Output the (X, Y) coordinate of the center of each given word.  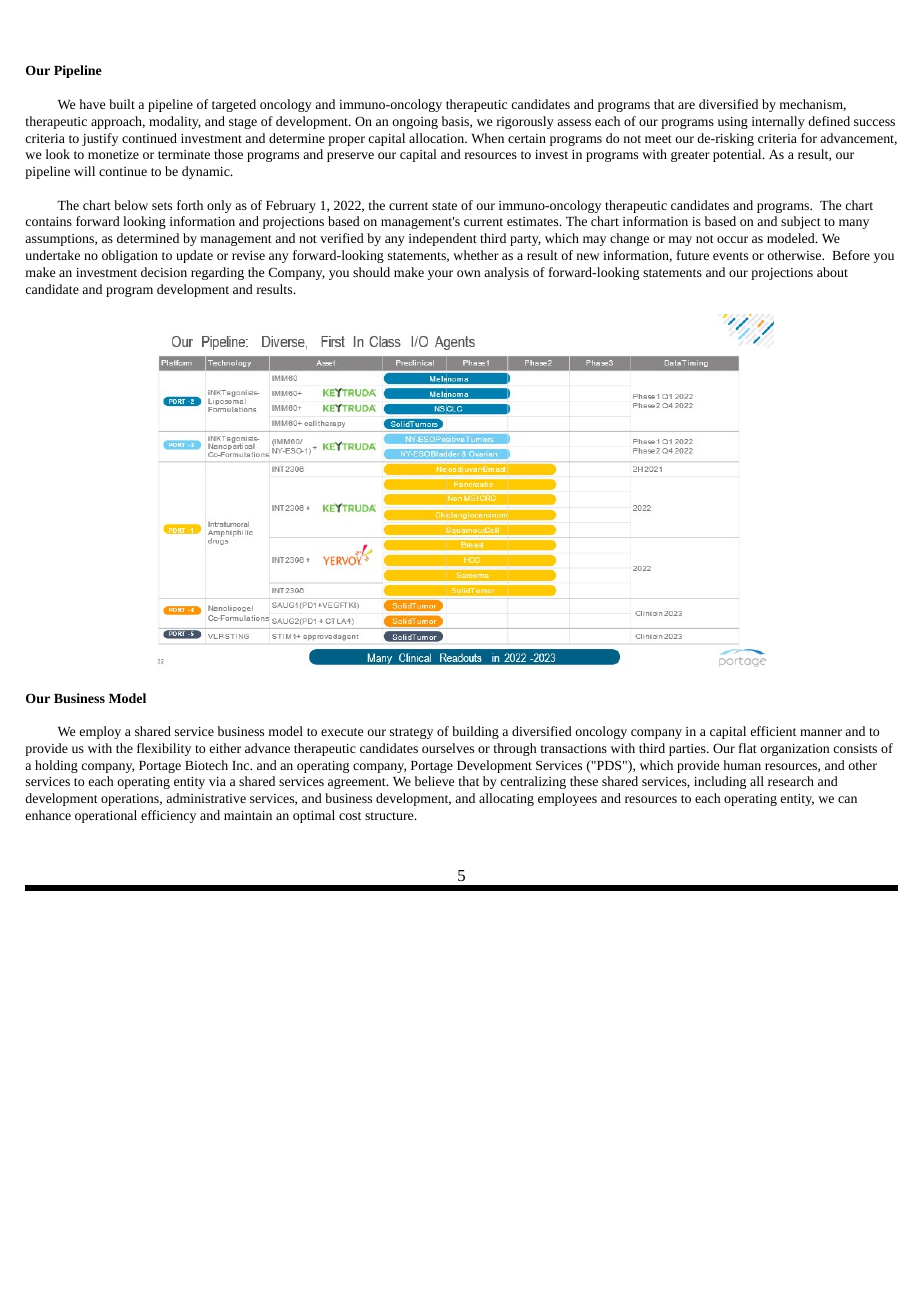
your (440, 275)
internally (778, 122)
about (832, 272)
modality (175, 122)
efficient (773, 731)
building (475, 732)
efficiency (168, 816)
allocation (438, 138)
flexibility (164, 749)
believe (434, 781)
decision (164, 272)
